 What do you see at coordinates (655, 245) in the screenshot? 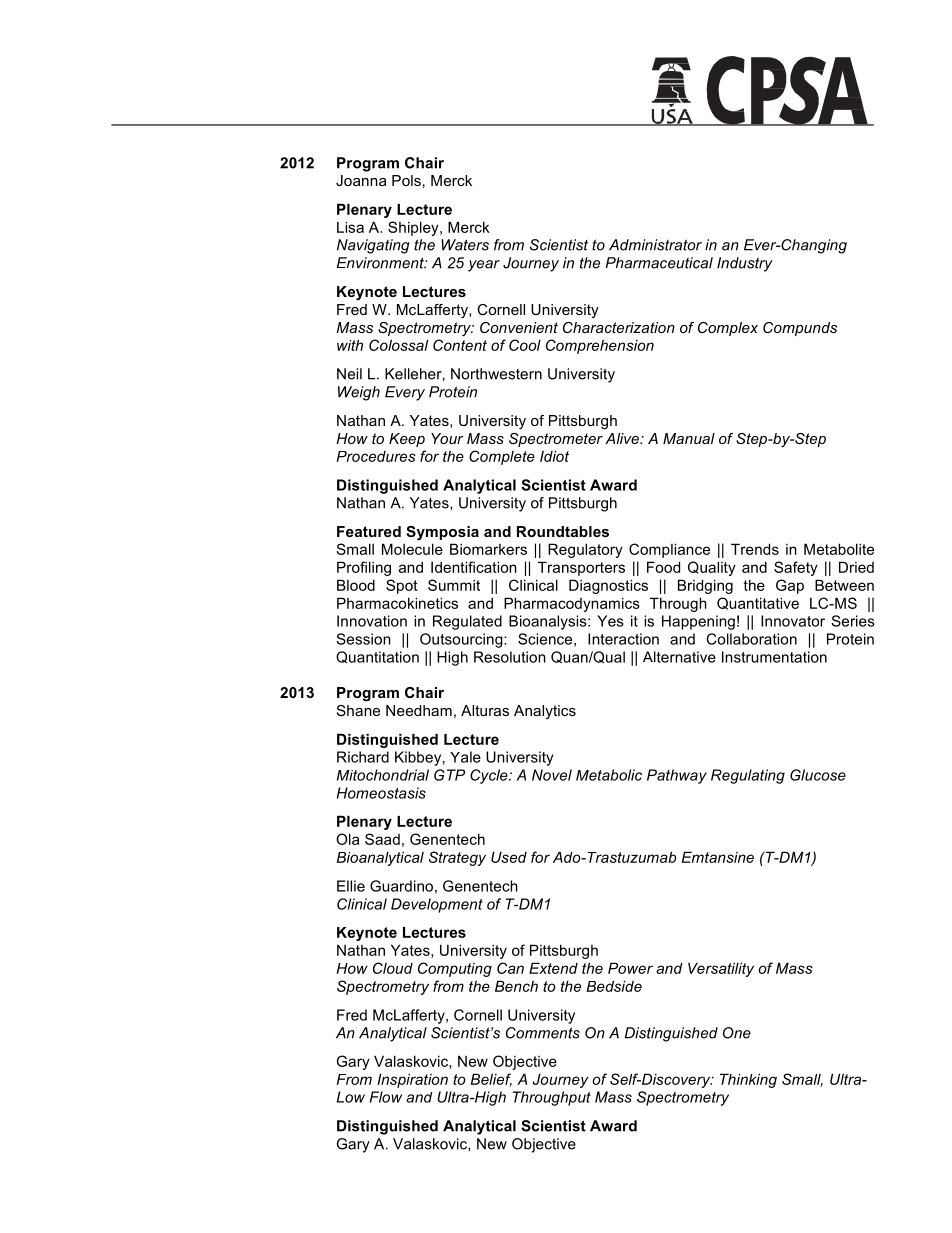
I see `Administrator` at bounding box center [655, 245].
